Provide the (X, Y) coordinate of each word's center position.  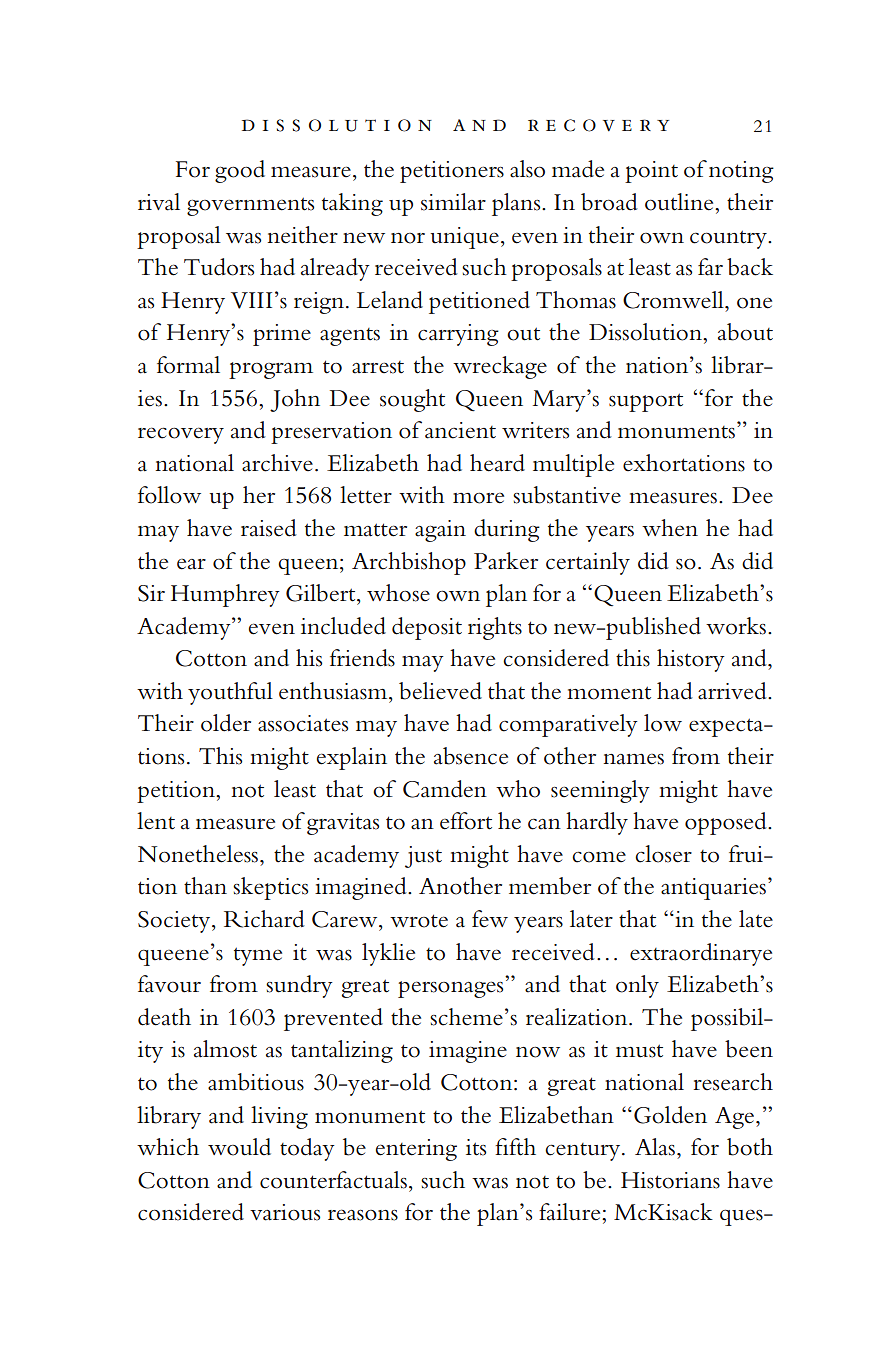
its (476, 1147)
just (423, 857)
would (239, 1147)
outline (680, 202)
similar (453, 202)
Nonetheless (199, 854)
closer (663, 854)
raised (269, 528)
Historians (670, 1180)
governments (250, 206)
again (440, 531)
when (670, 528)
